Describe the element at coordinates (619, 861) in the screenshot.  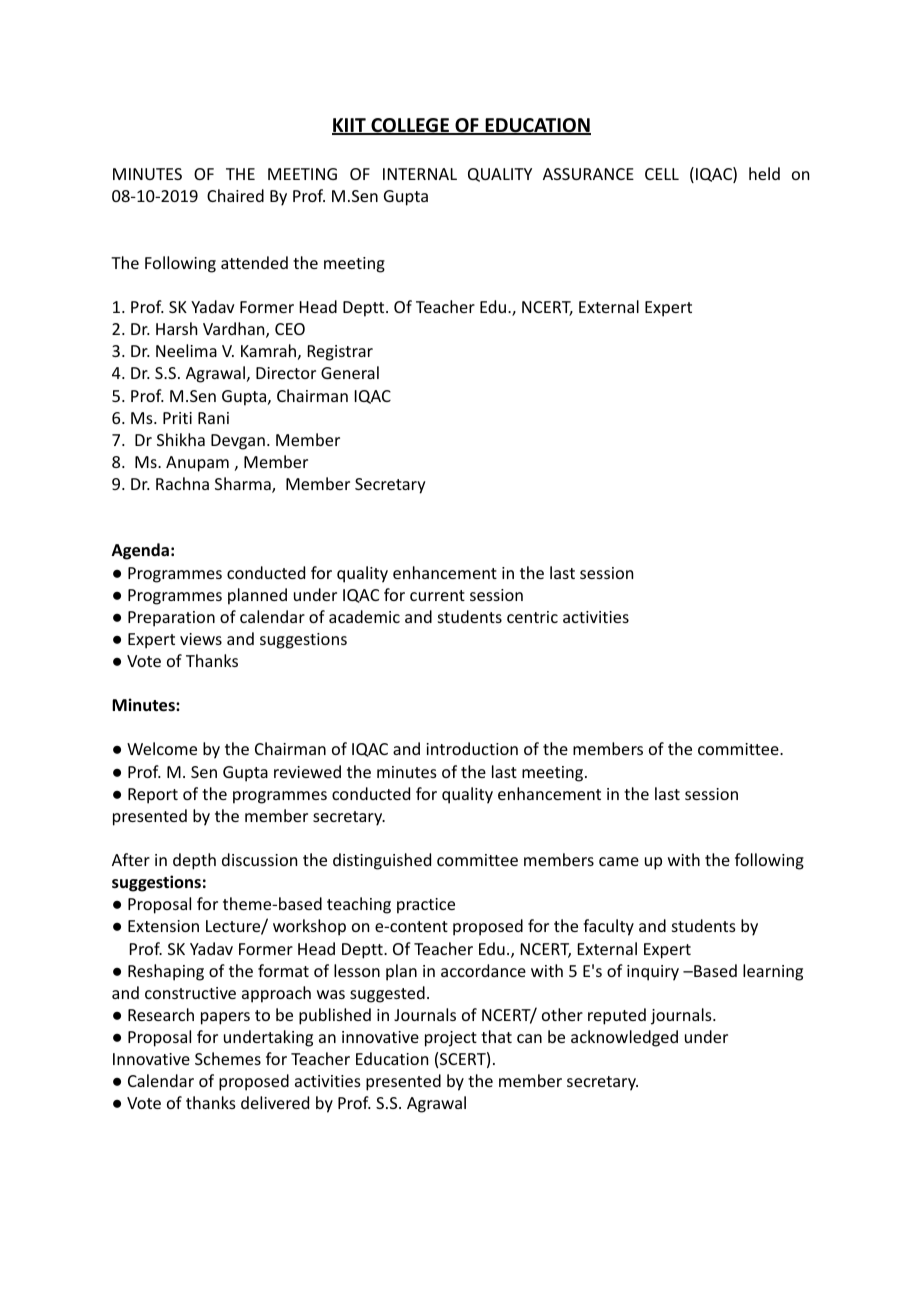
I see `came` at that location.
